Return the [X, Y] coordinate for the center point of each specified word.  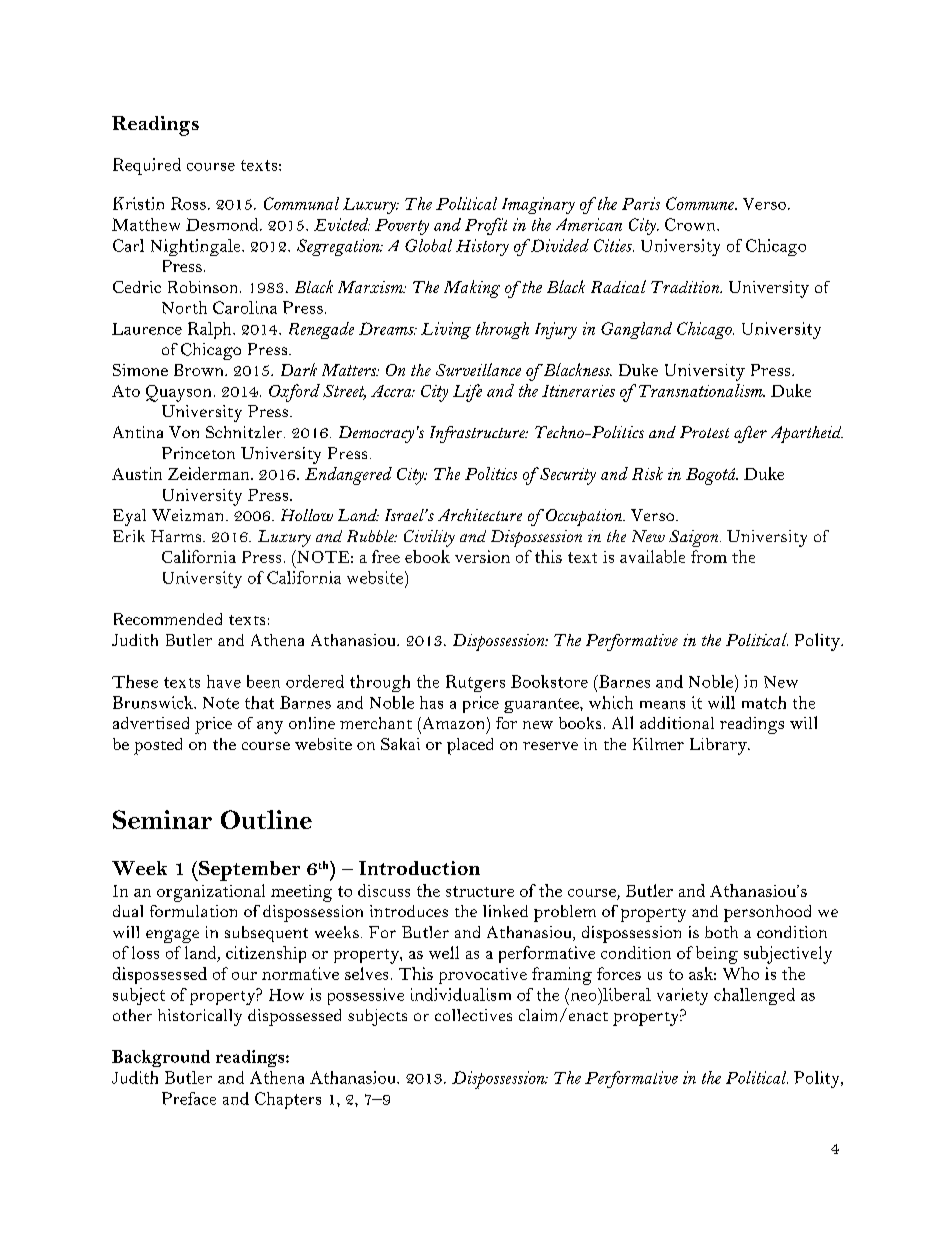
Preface [189, 1098]
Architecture [480, 515]
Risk [647, 473]
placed [470, 746]
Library [719, 746]
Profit [486, 226]
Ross [188, 203]
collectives [473, 1015]
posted [158, 746]
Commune [701, 203]
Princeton [198, 453]
